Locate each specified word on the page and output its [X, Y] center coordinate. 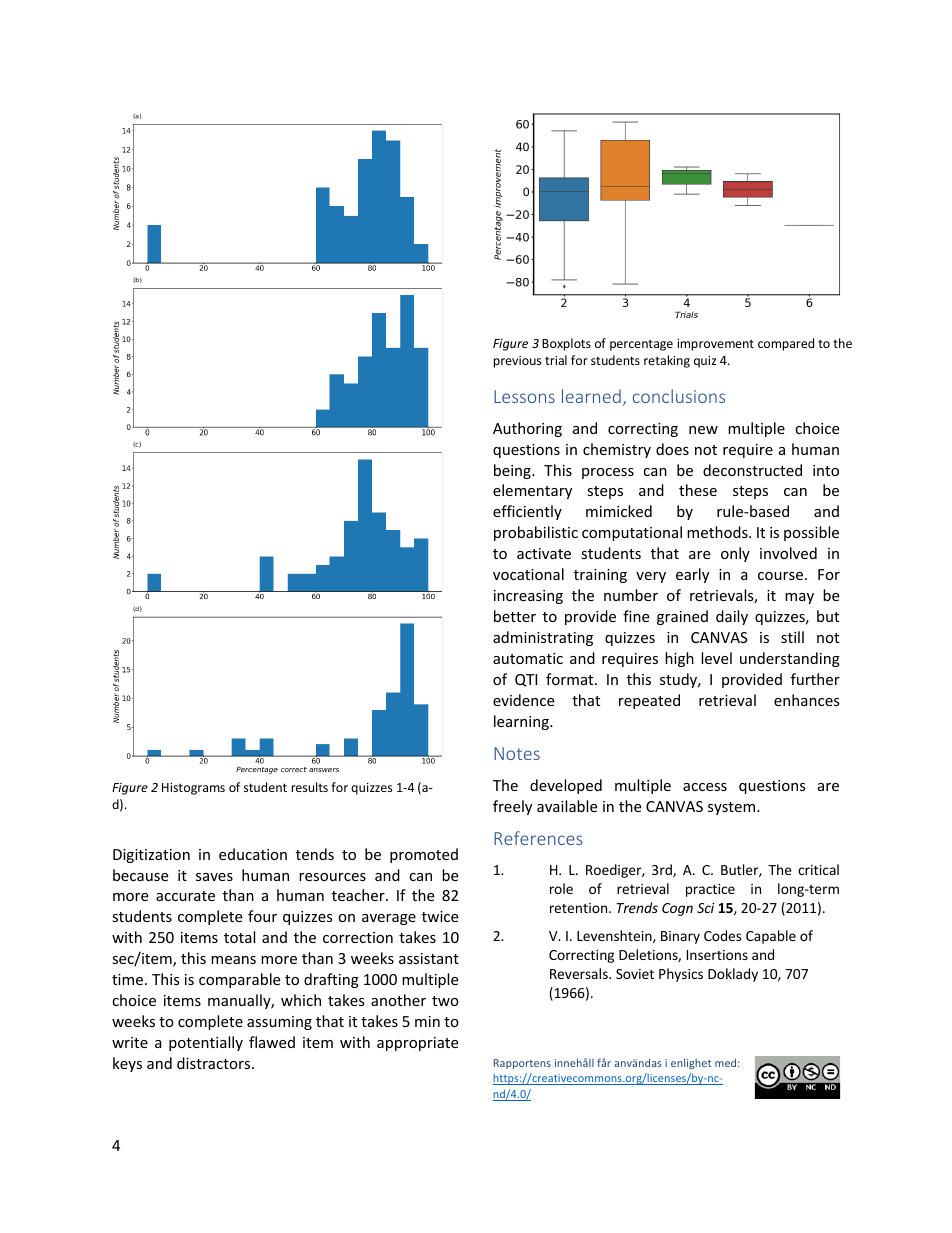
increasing [528, 597]
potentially [206, 1043]
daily [732, 617]
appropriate [417, 1044]
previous [517, 362]
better [515, 616]
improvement [715, 345]
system [733, 808]
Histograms [193, 789]
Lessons [524, 396]
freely [512, 807]
